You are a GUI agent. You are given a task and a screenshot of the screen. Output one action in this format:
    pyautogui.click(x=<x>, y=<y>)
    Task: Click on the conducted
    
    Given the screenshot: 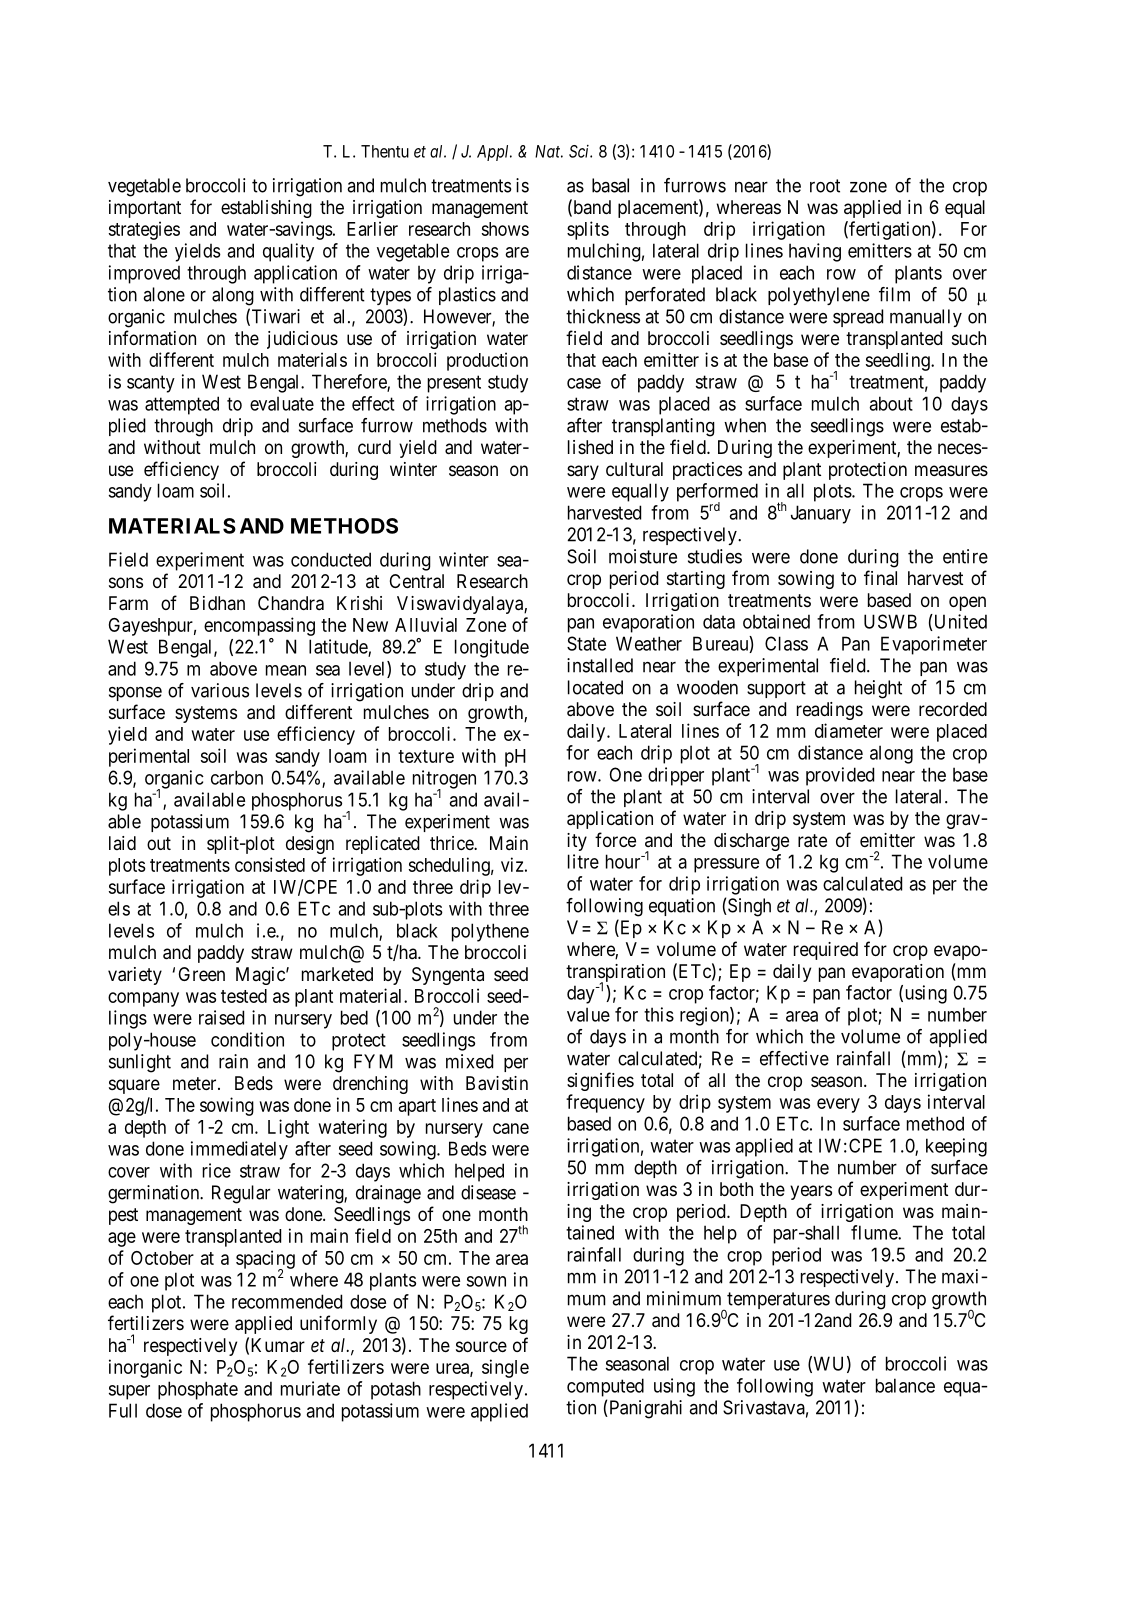 What is the action you would take?
    pyautogui.click(x=331, y=559)
